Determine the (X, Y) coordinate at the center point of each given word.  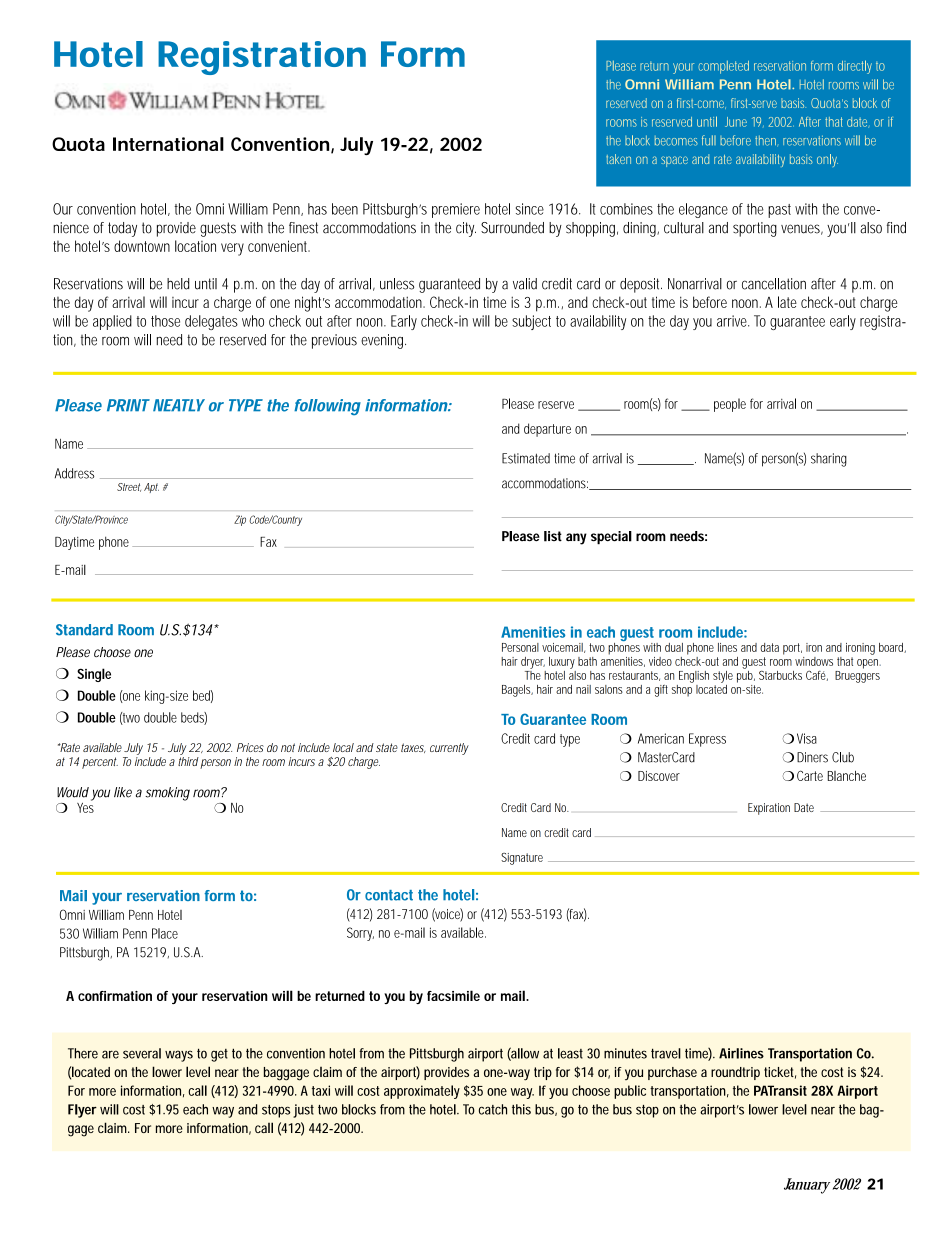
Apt (151, 488)
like (123, 792)
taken (618, 159)
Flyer (82, 1111)
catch (493, 1109)
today (122, 229)
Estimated (526, 458)
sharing (829, 460)
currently (449, 749)
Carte (810, 775)
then (765, 140)
